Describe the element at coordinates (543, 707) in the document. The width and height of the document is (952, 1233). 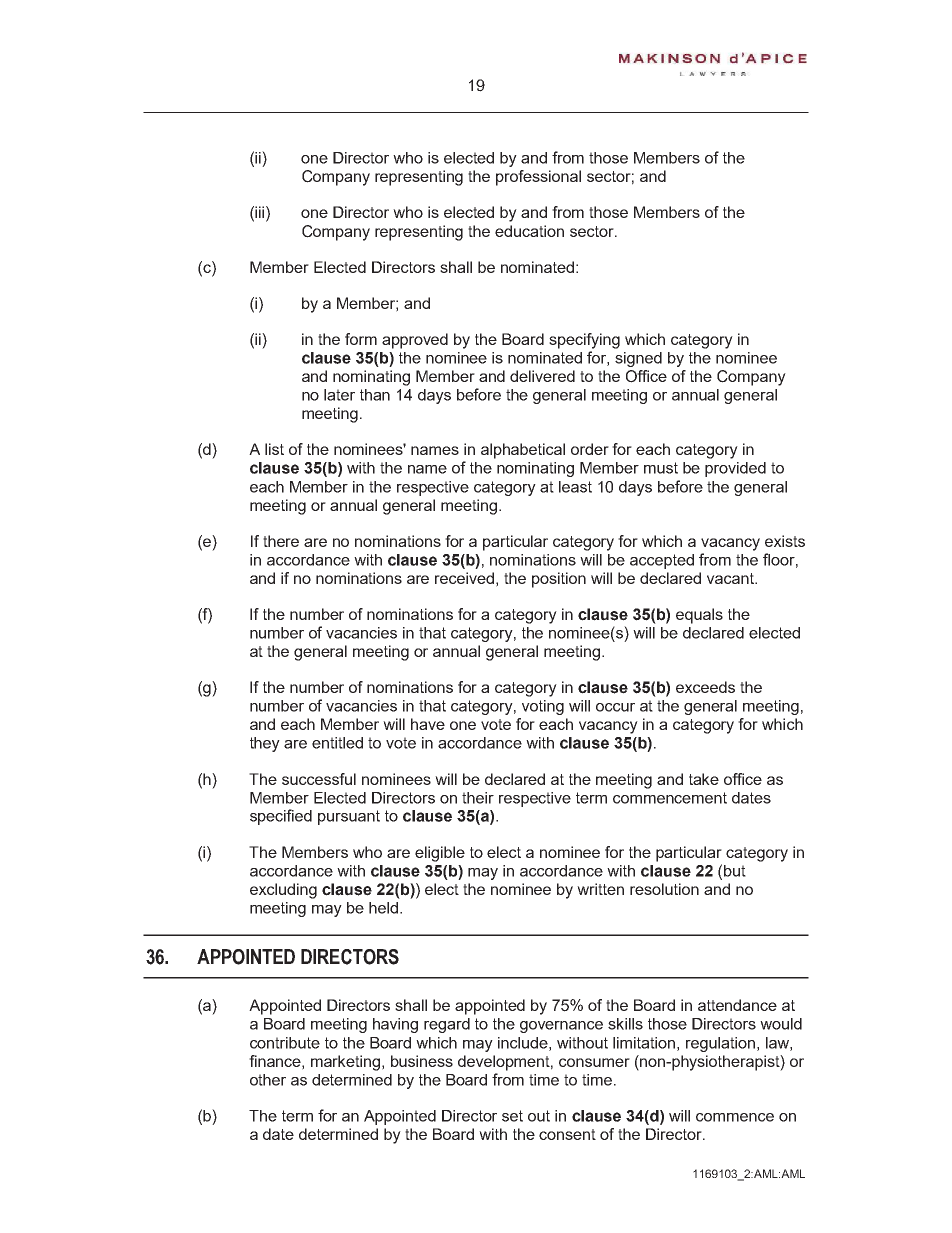
I see `voting` at that location.
